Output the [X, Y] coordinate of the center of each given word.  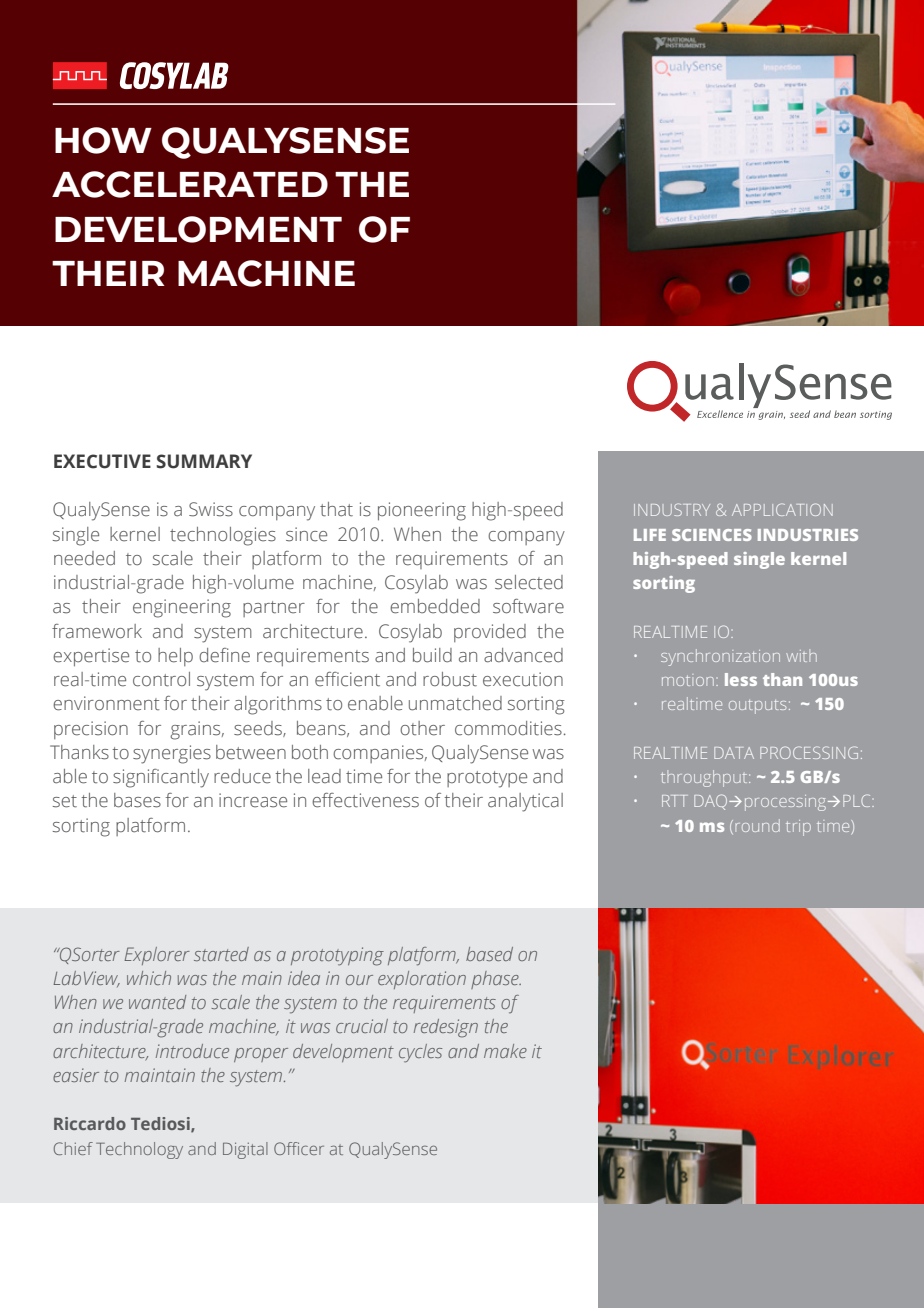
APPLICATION [782, 509]
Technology [139, 1150]
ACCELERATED [190, 184]
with [801, 656]
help [175, 657]
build [432, 655]
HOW [103, 140]
